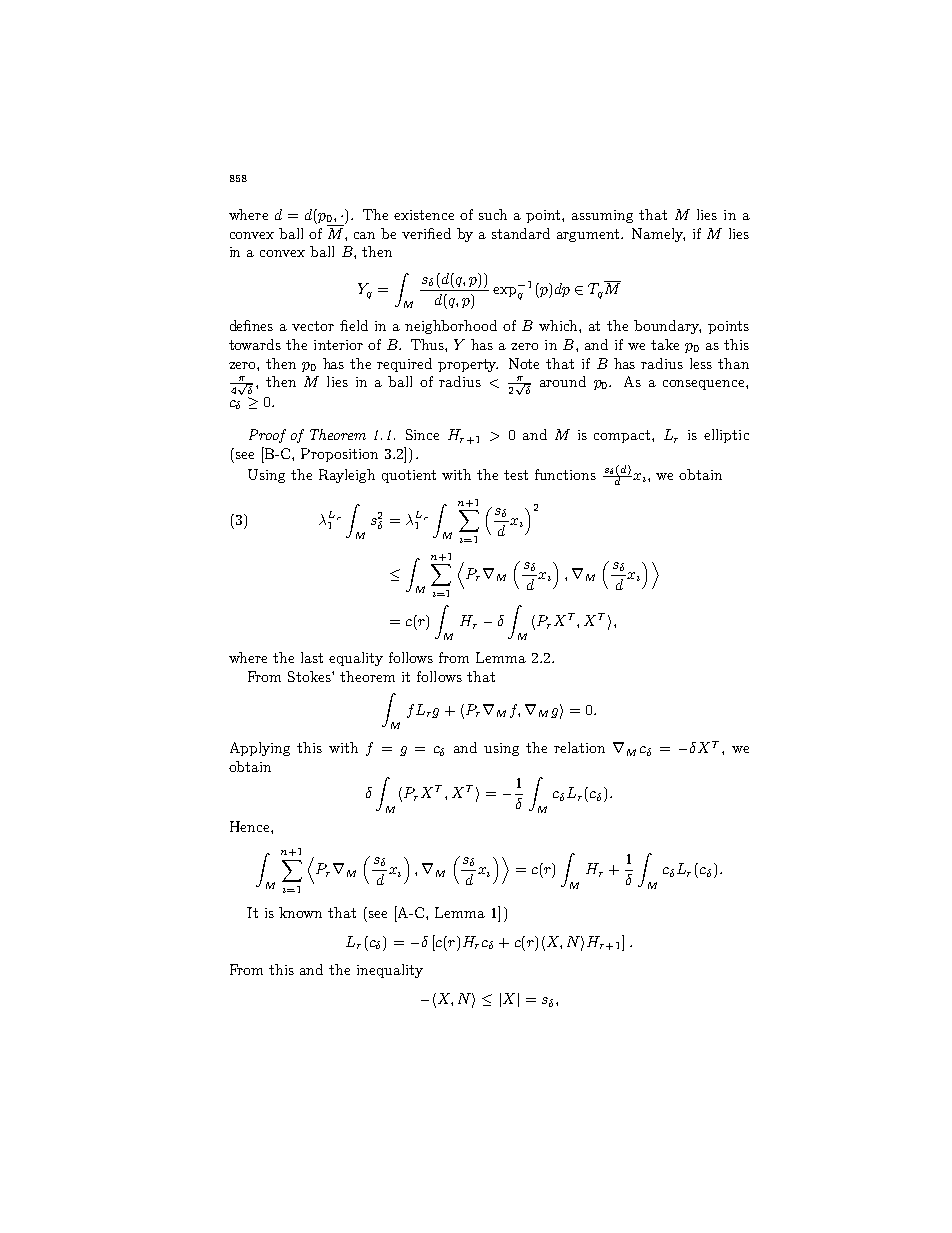 The image size is (952, 1233). What do you see at coordinates (516, 475) in the screenshot?
I see `test` at bounding box center [516, 475].
